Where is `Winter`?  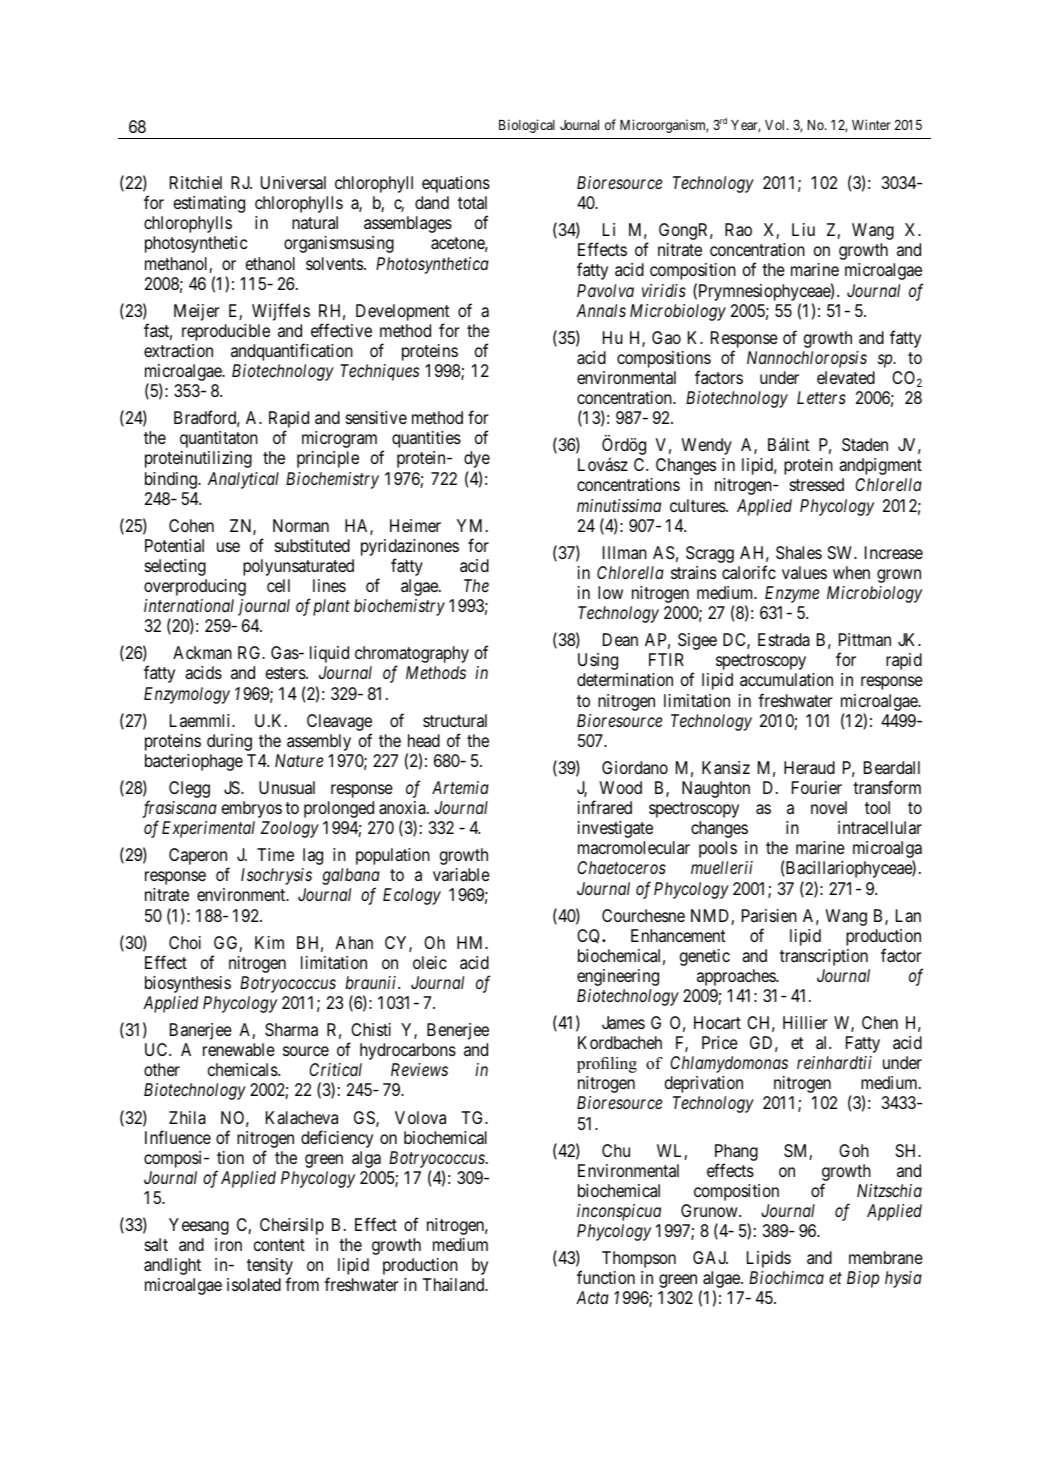 Winter is located at coordinates (871, 124).
